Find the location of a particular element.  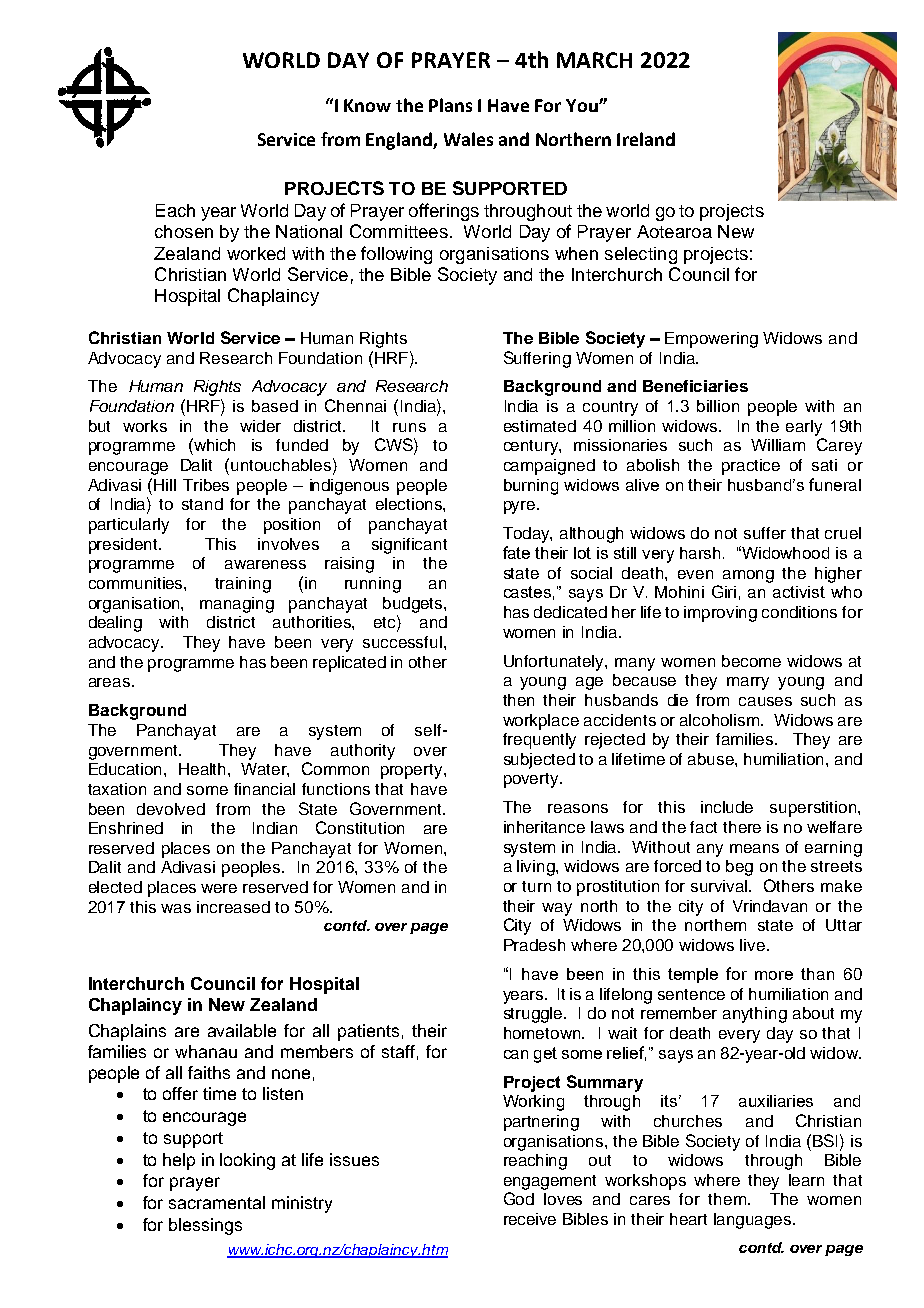

them is located at coordinates (727, 1199).
